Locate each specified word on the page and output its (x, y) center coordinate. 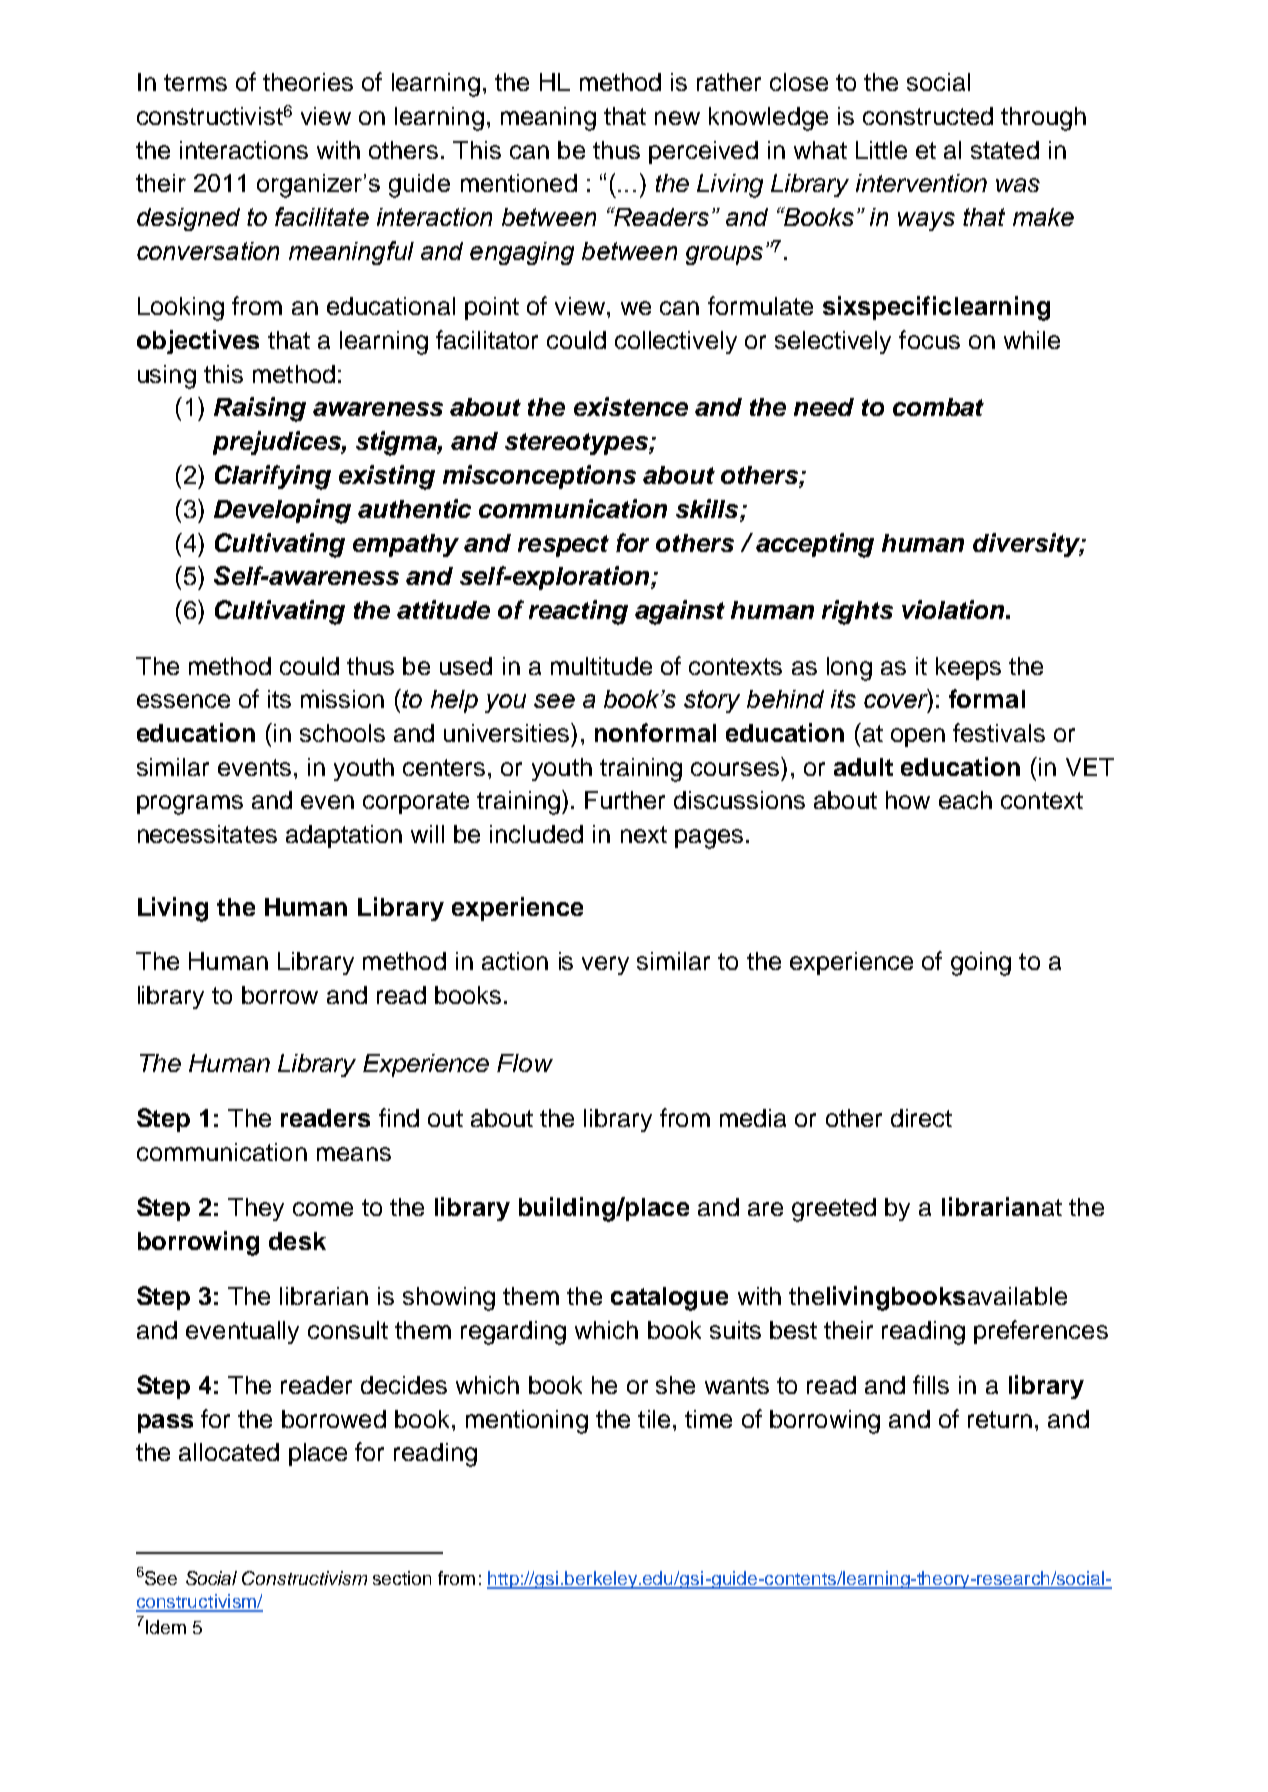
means (354, 1154)
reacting (578, 612)
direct (921, 1118)
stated (1005, 150)
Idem (166, 1627)
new (677, 118)
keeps (968, 668)
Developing (282, 511)
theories (308, 82)
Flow (525, 1063)
